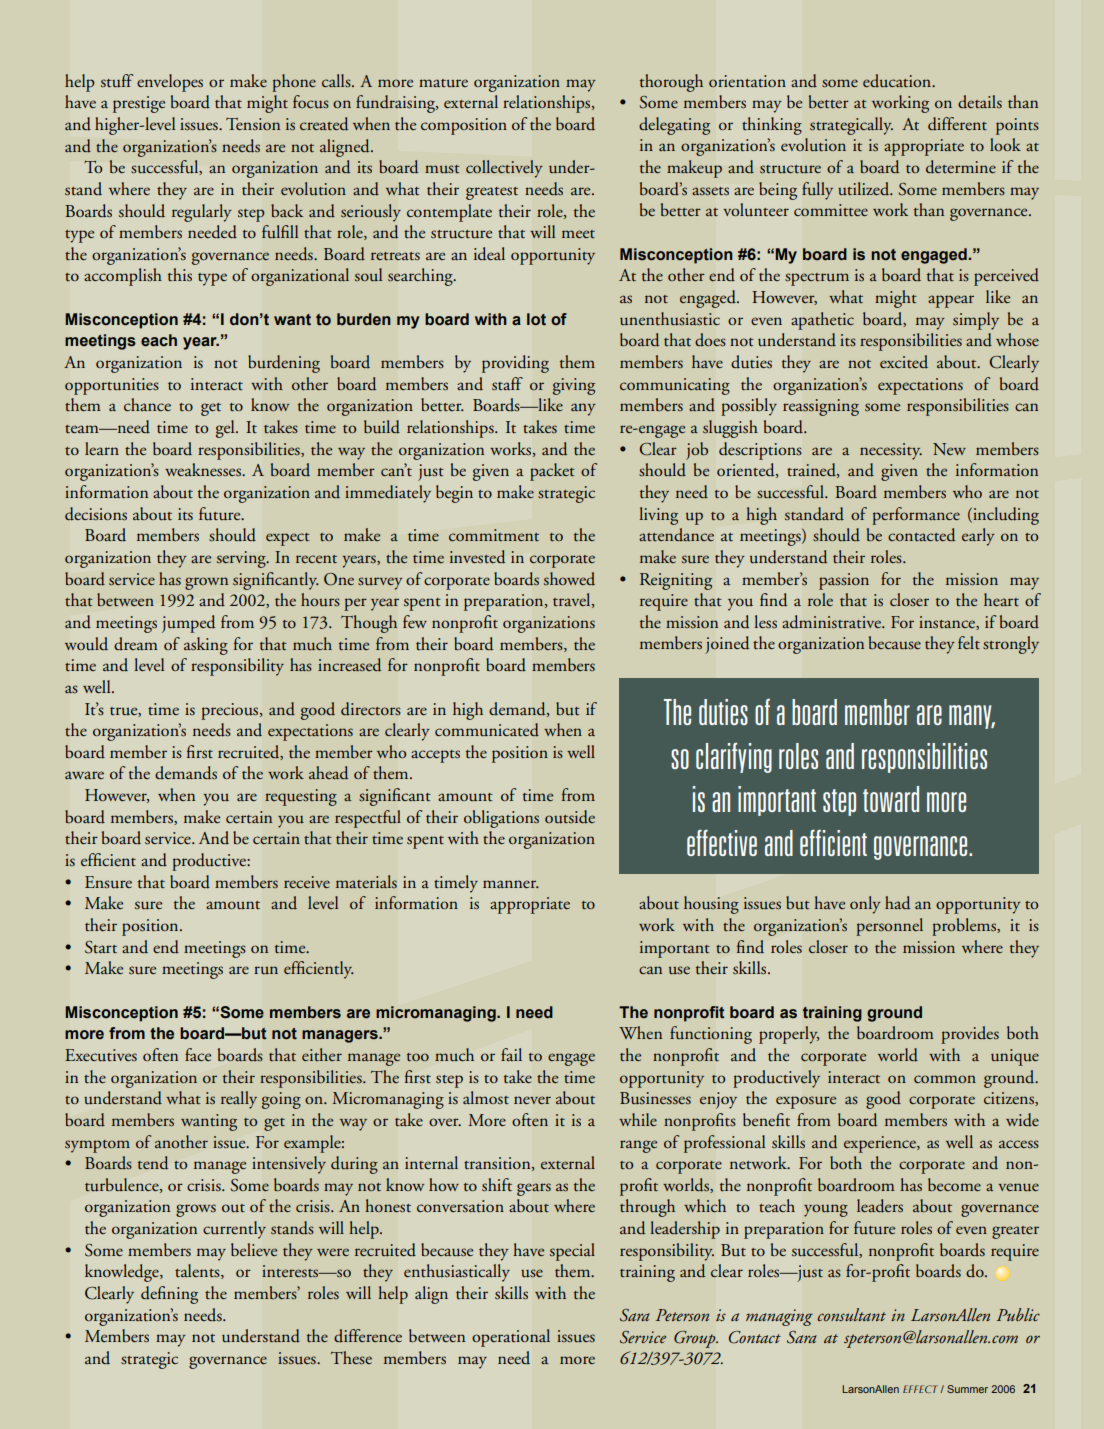  I want to click on face, so click(198, 1054).
